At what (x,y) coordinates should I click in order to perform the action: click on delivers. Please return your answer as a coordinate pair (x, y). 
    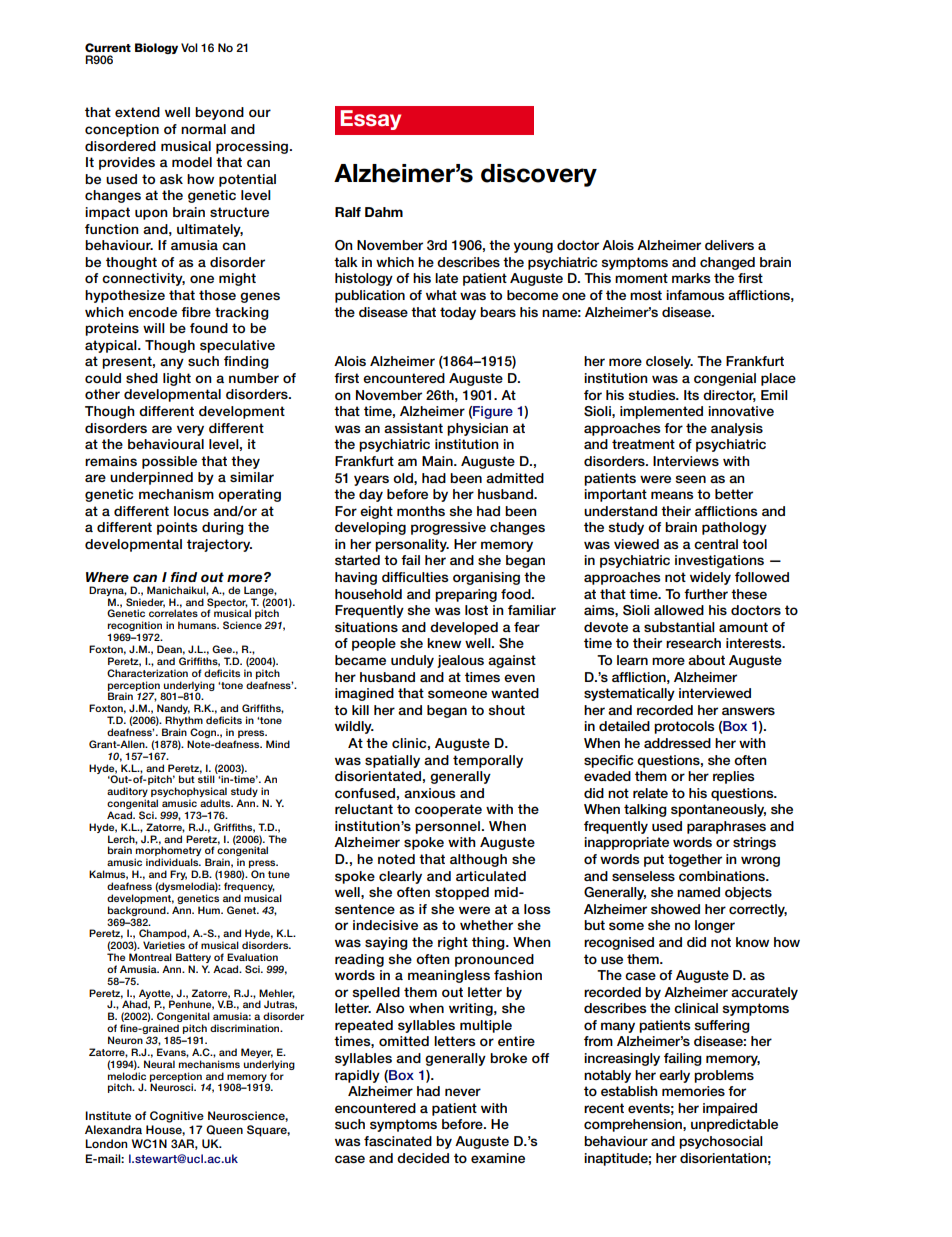
    Looking at the image, I should click on (729, 245).
